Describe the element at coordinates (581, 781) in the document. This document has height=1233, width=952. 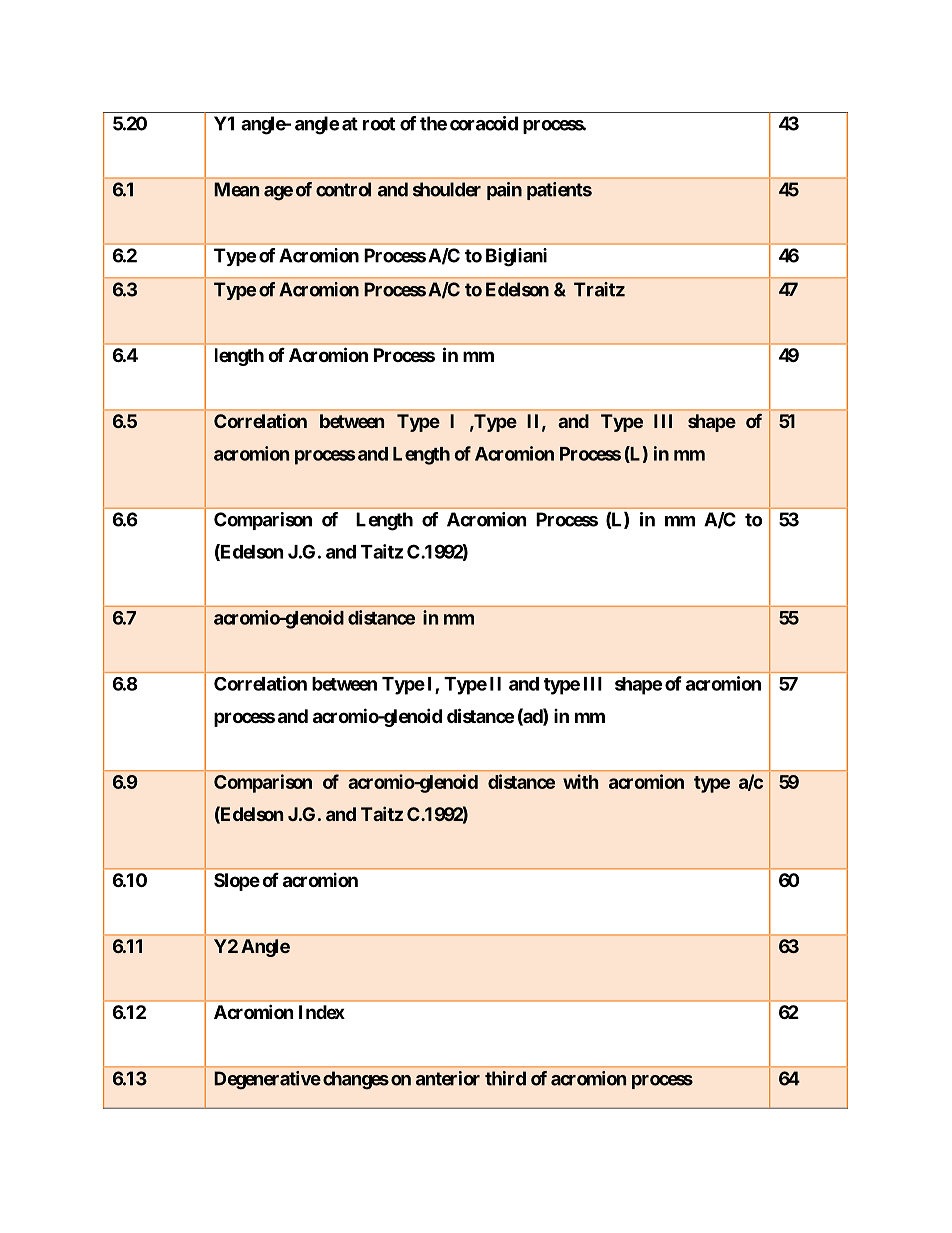
I see `with` at that location.
